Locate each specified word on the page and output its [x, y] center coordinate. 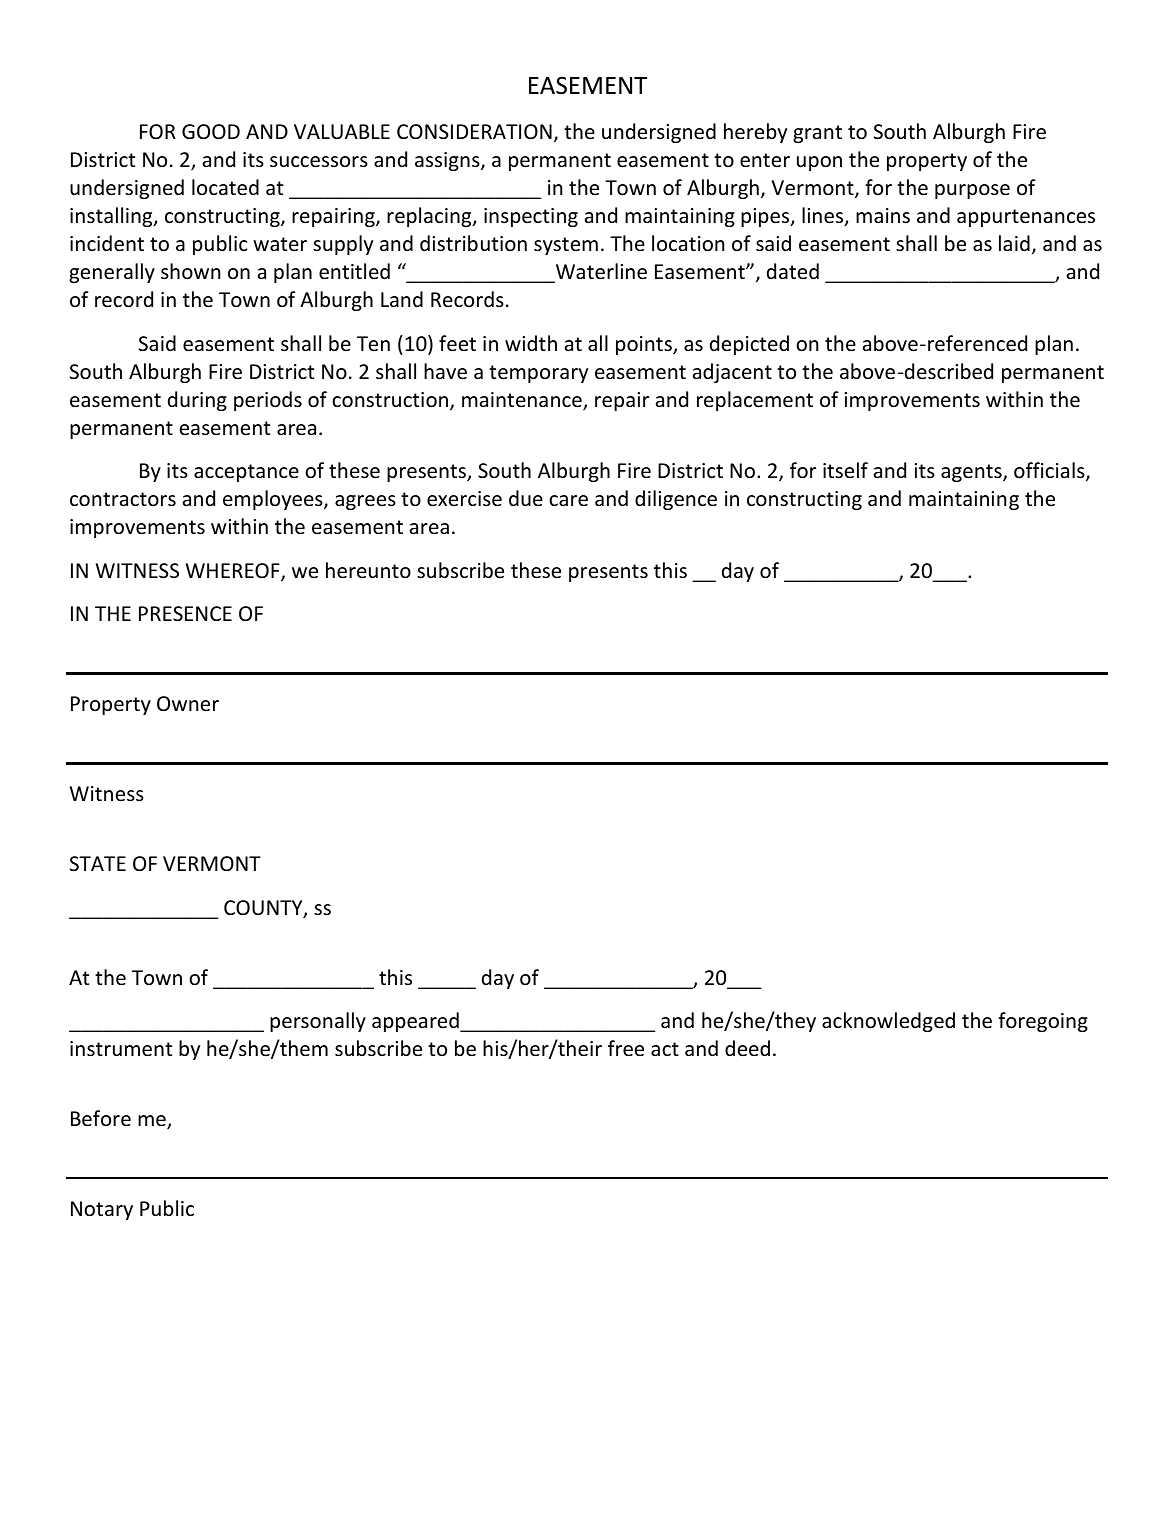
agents [972, 473]
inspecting [531, 217]
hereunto [368, 570]
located [225, 187]
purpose [972, 191]
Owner [188, 704]
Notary [102, 1210]
